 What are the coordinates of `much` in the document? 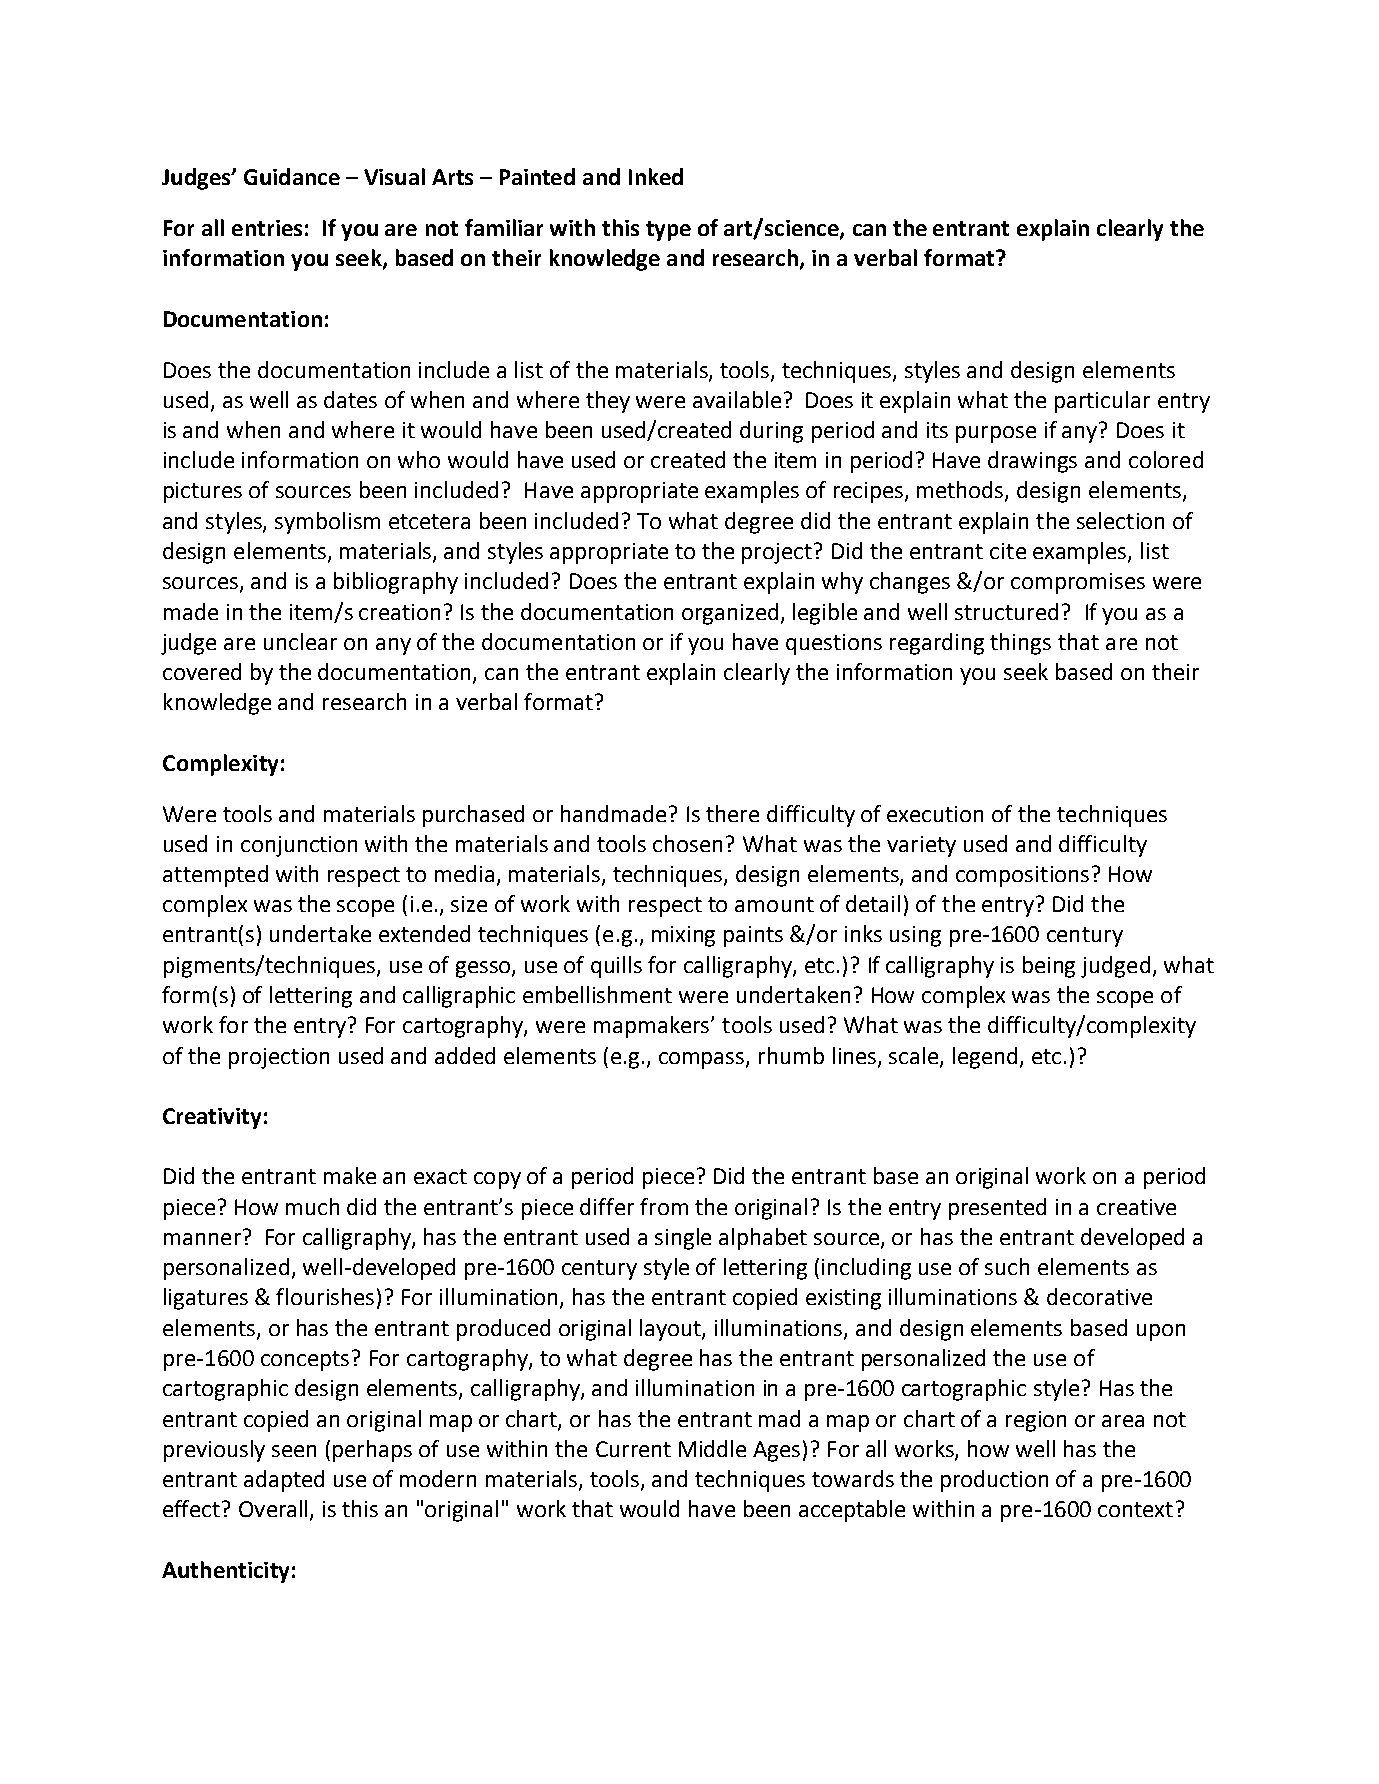 It's located at (312, 1206).
